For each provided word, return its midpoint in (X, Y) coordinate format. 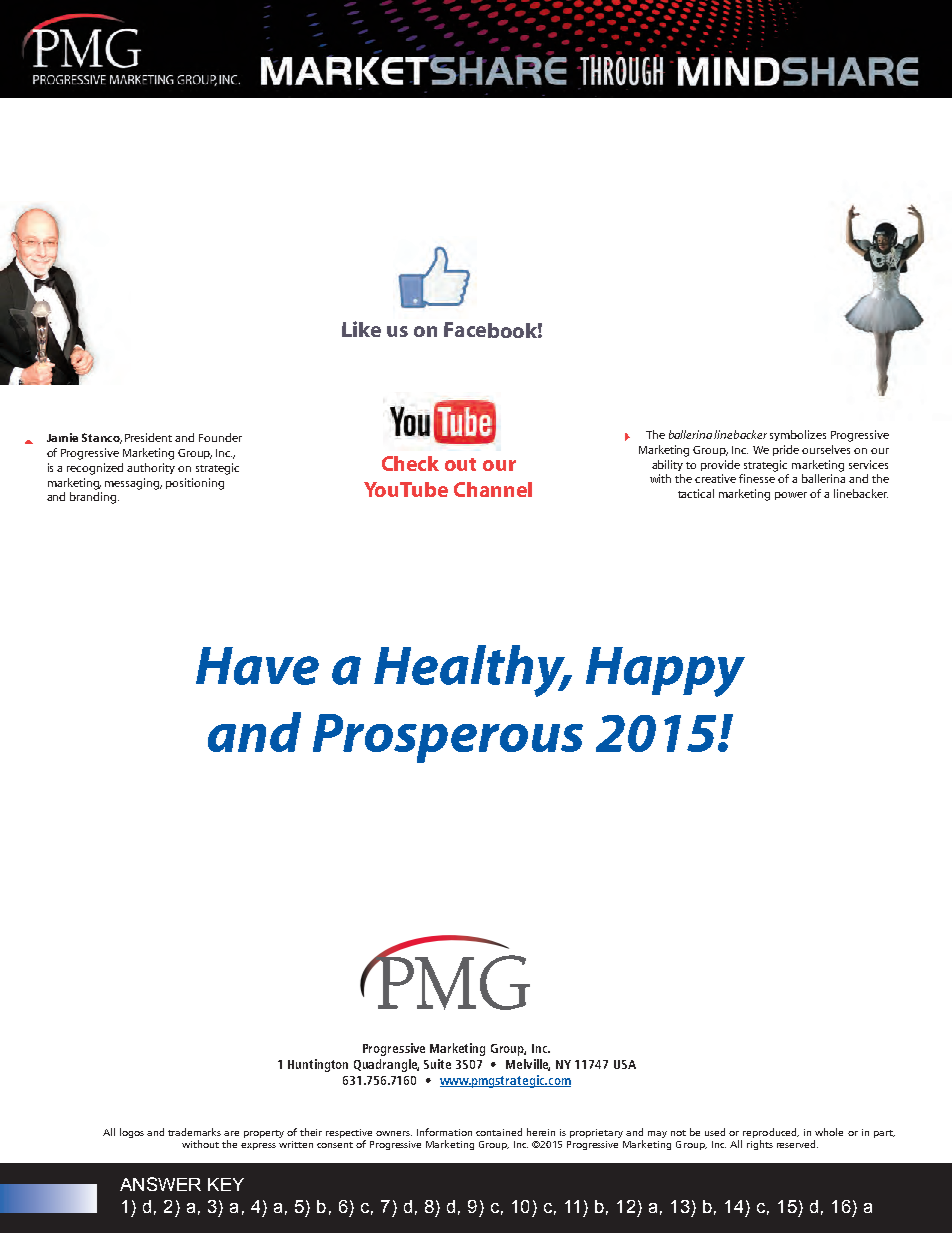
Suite (437, 1064)
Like (361, 329)
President (148, 437)
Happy (665, 672)
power (791, 496)
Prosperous (448, 738)
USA (625, 1064)
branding (94, 498)
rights (760, 1143)
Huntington (318, 1065)
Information (444, 1132)
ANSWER (160, 1184)
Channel (493, 489)
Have (257, 666)
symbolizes (798, 435)
